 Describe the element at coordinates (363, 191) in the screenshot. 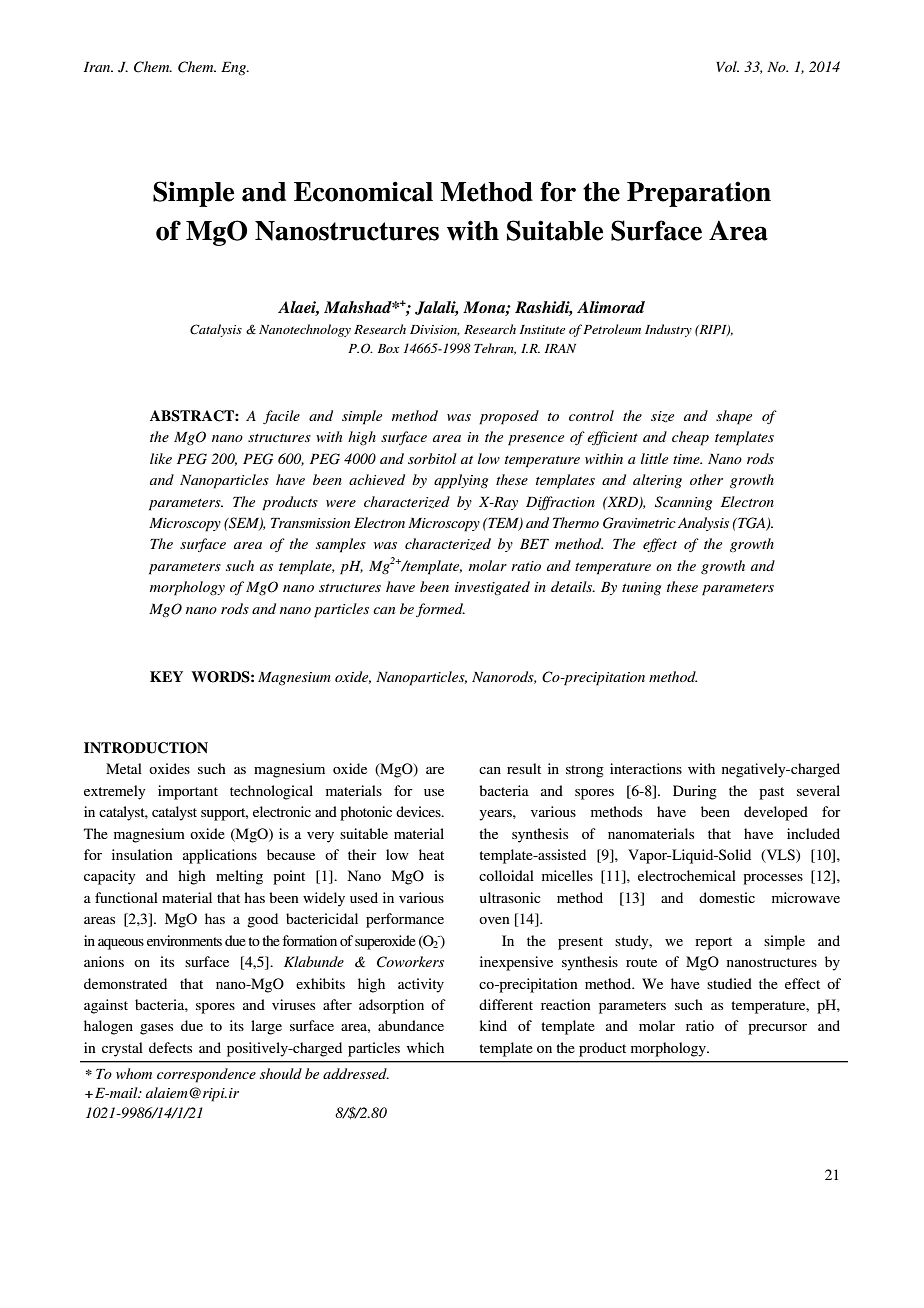

I see `Economical` at that location.
